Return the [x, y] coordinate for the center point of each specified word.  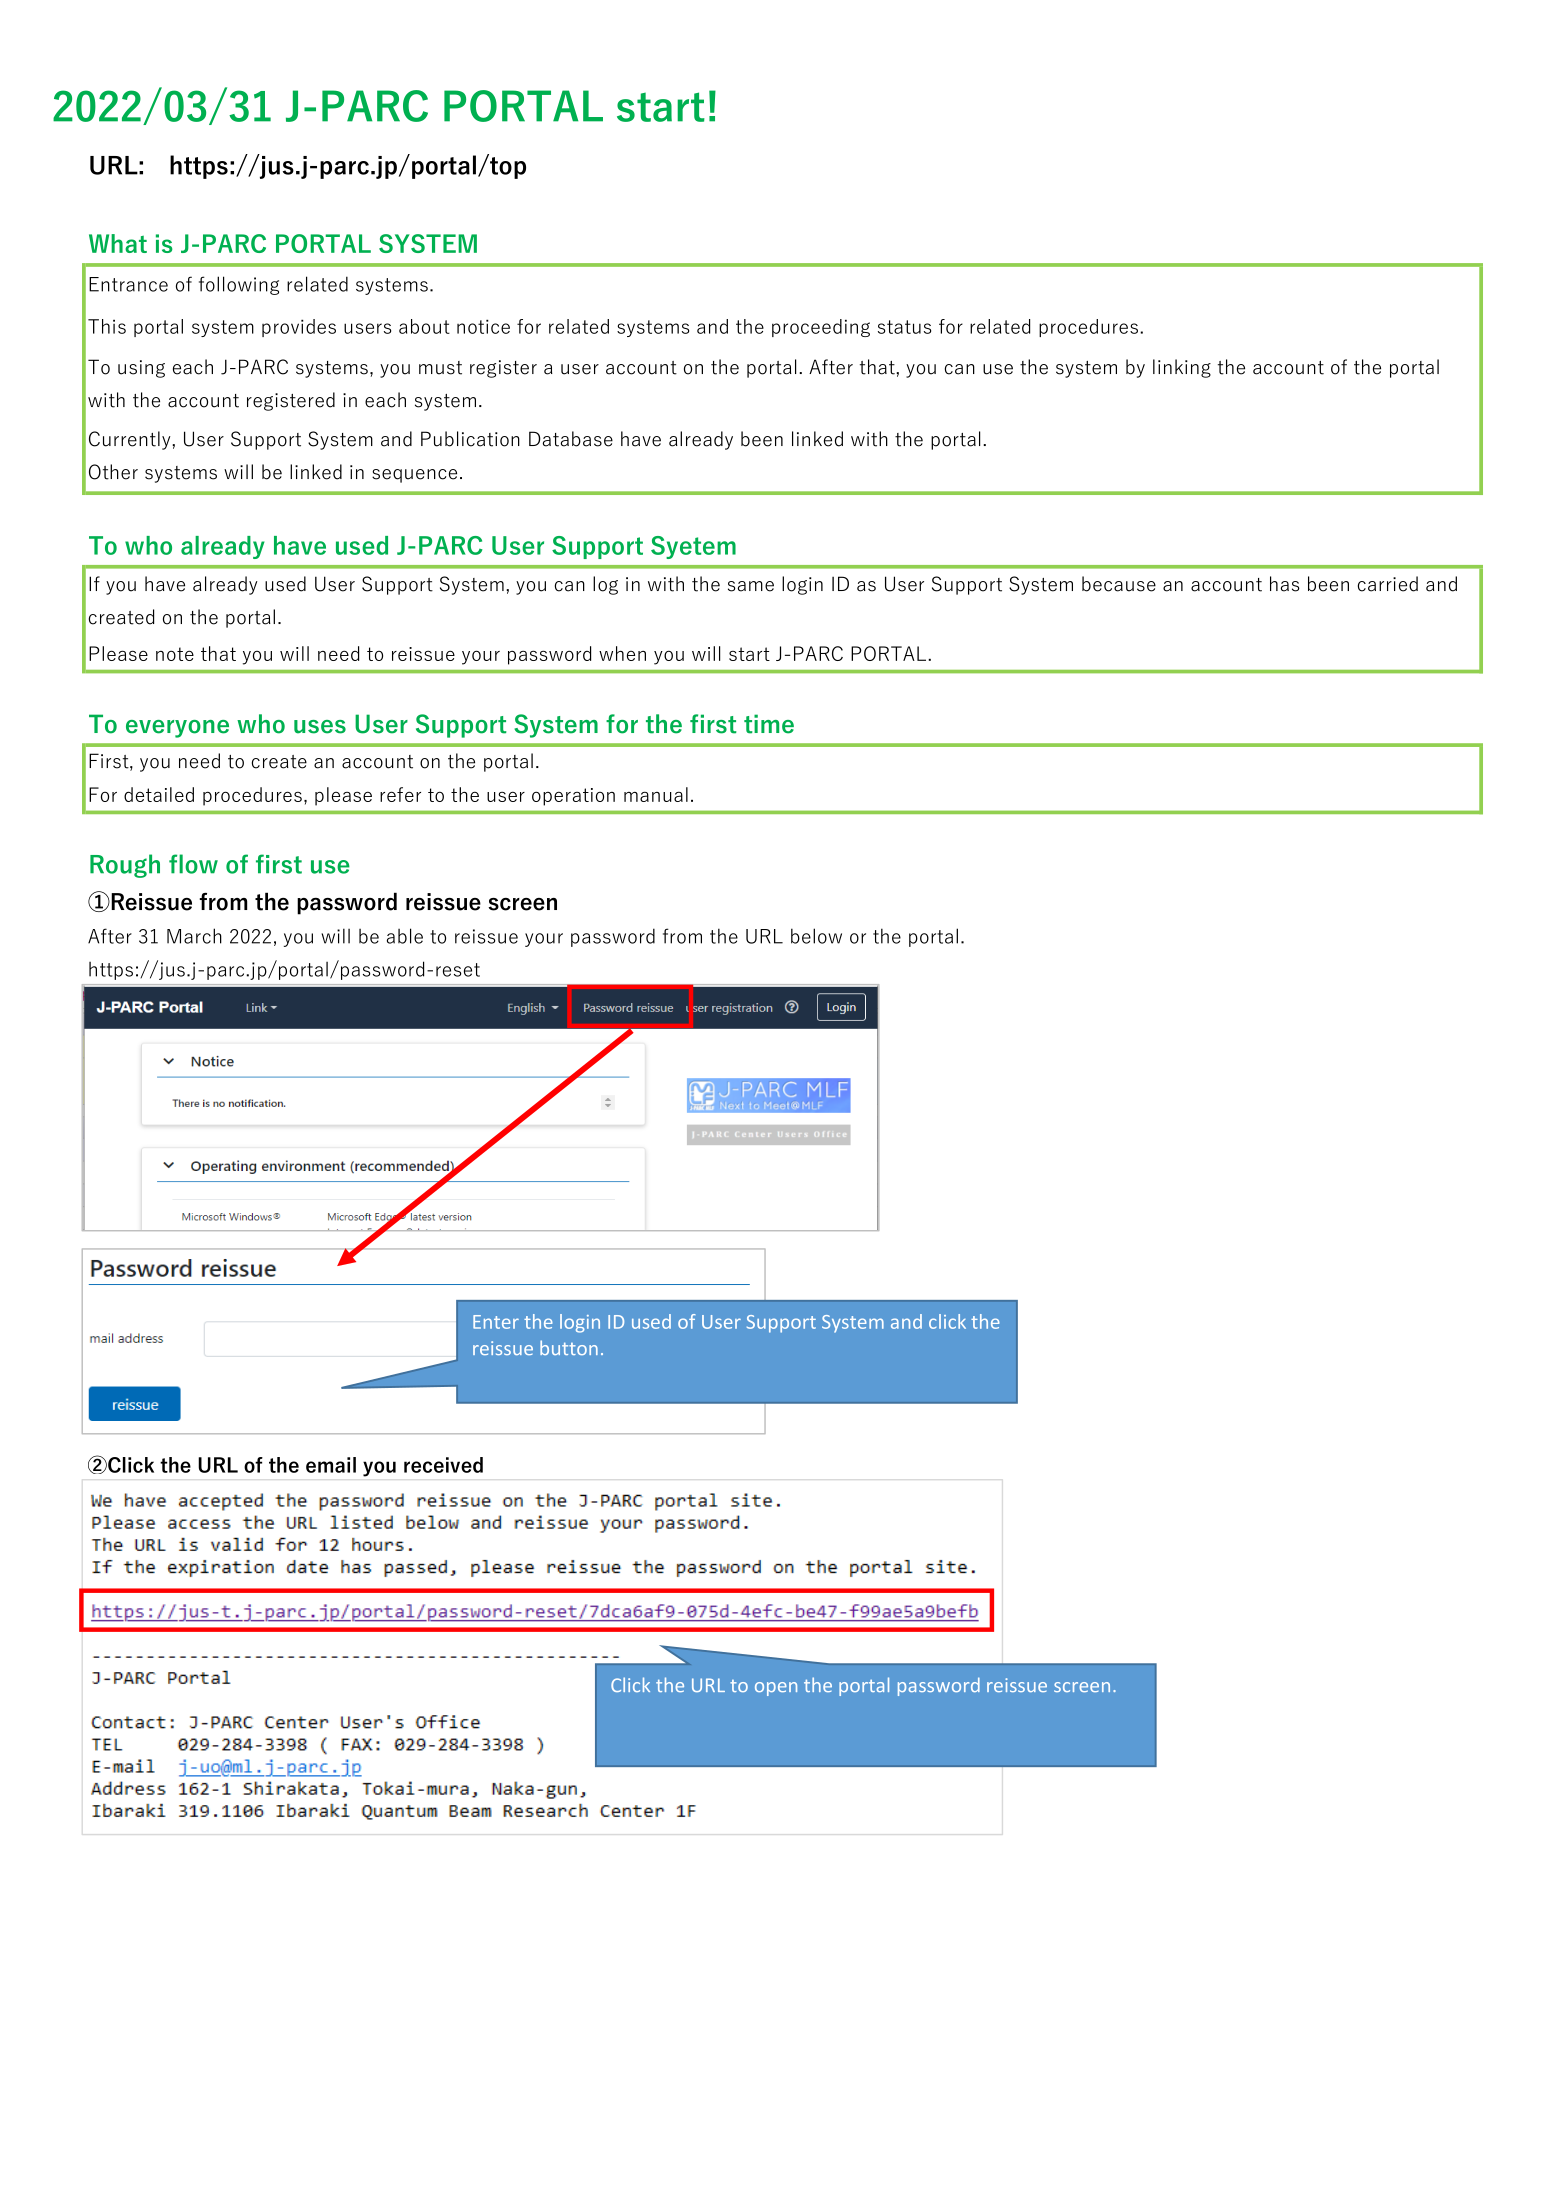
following [239, 285]
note [175, 654]
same [751, 586]
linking [1182, 368]
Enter [496, 1322]
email [331, 1465]
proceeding [821, 328]
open [776, 1689]
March [194, 936]
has [1285, 584]
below [816, 936]
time [769, 724]
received [443, 1465]
